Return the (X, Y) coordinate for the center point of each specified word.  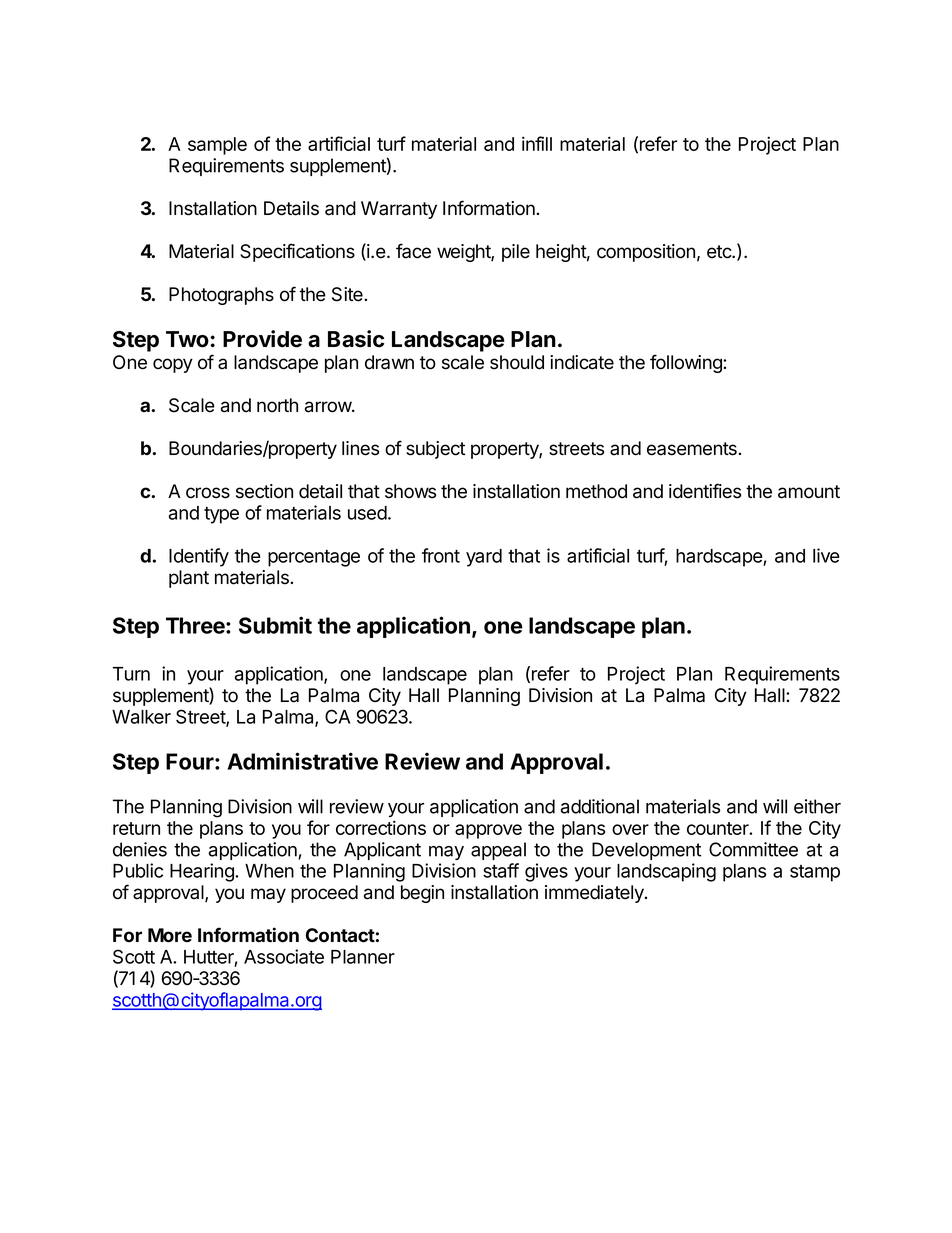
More (170, 935)
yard (484, 558)
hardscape (720, 558)
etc (720, 252)
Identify (199, 557)
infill (537, 143)
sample (217, 146)
